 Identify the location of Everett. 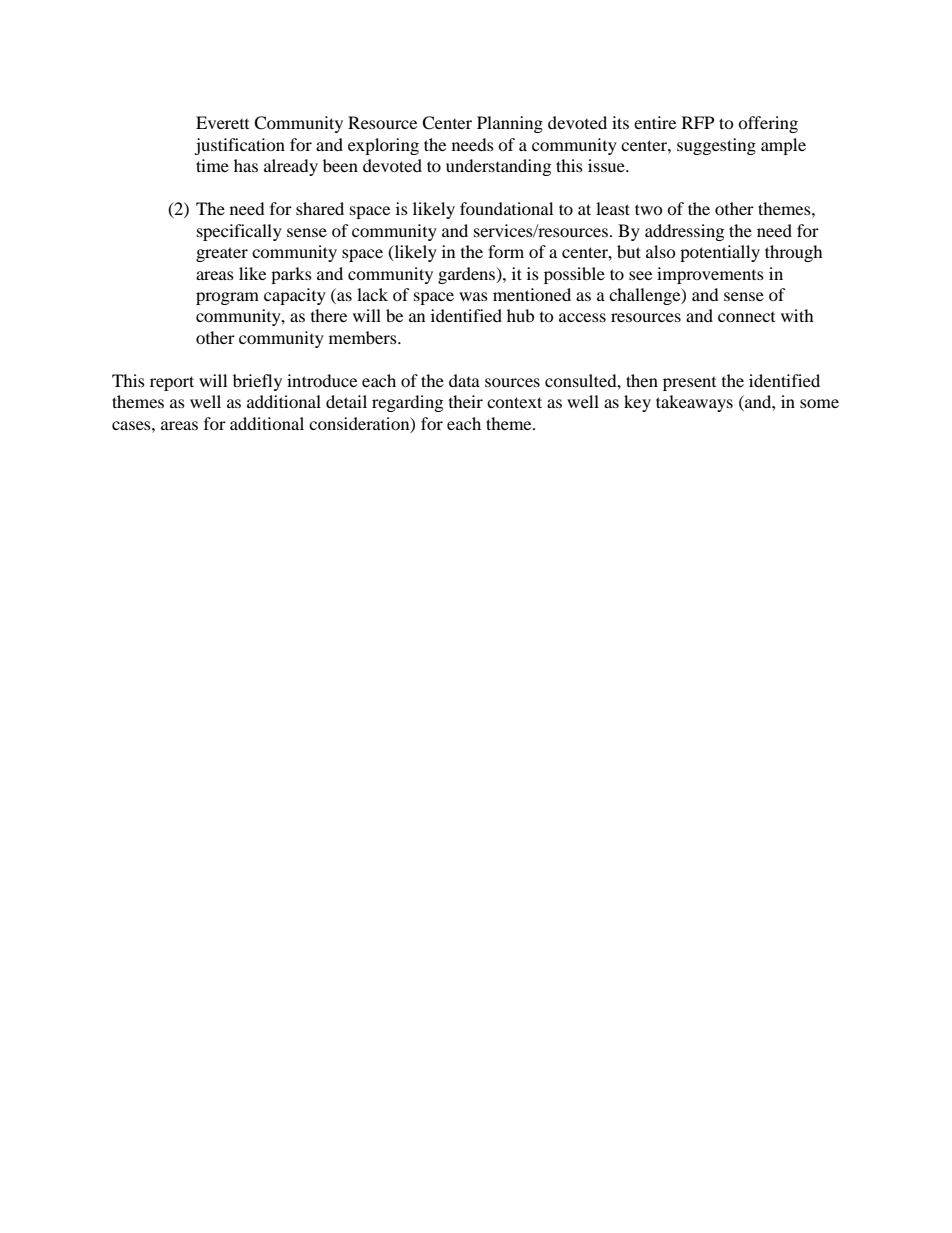
(222, 122).
